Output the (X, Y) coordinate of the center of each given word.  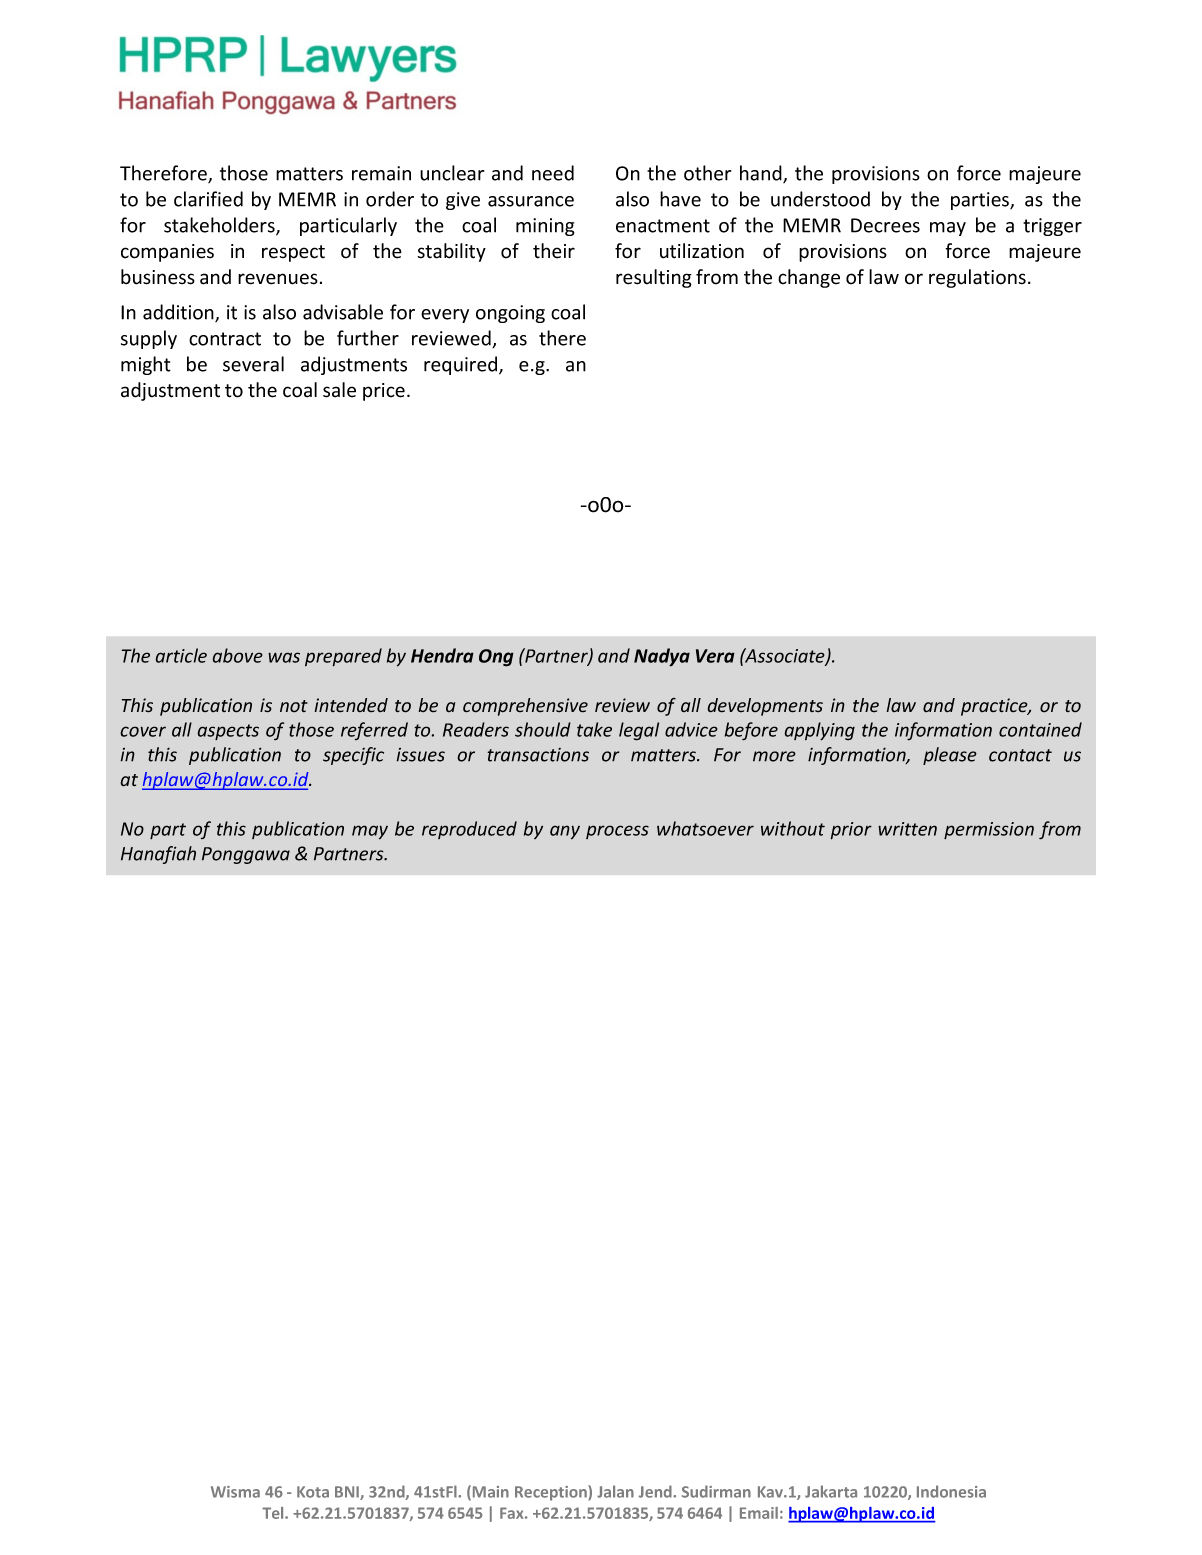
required (462, 365)
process (617, 832)
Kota (313, 1492)
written (907, 829)
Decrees (885, 225)
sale (339, 390)
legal (639, 731)
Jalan (615, 1491)
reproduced (469, 830)
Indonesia (951, 1491)
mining (545, 227)
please (950, 756)
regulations (977, 278)
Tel (274, 1513)
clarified (208, 199)
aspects (228, 732)
